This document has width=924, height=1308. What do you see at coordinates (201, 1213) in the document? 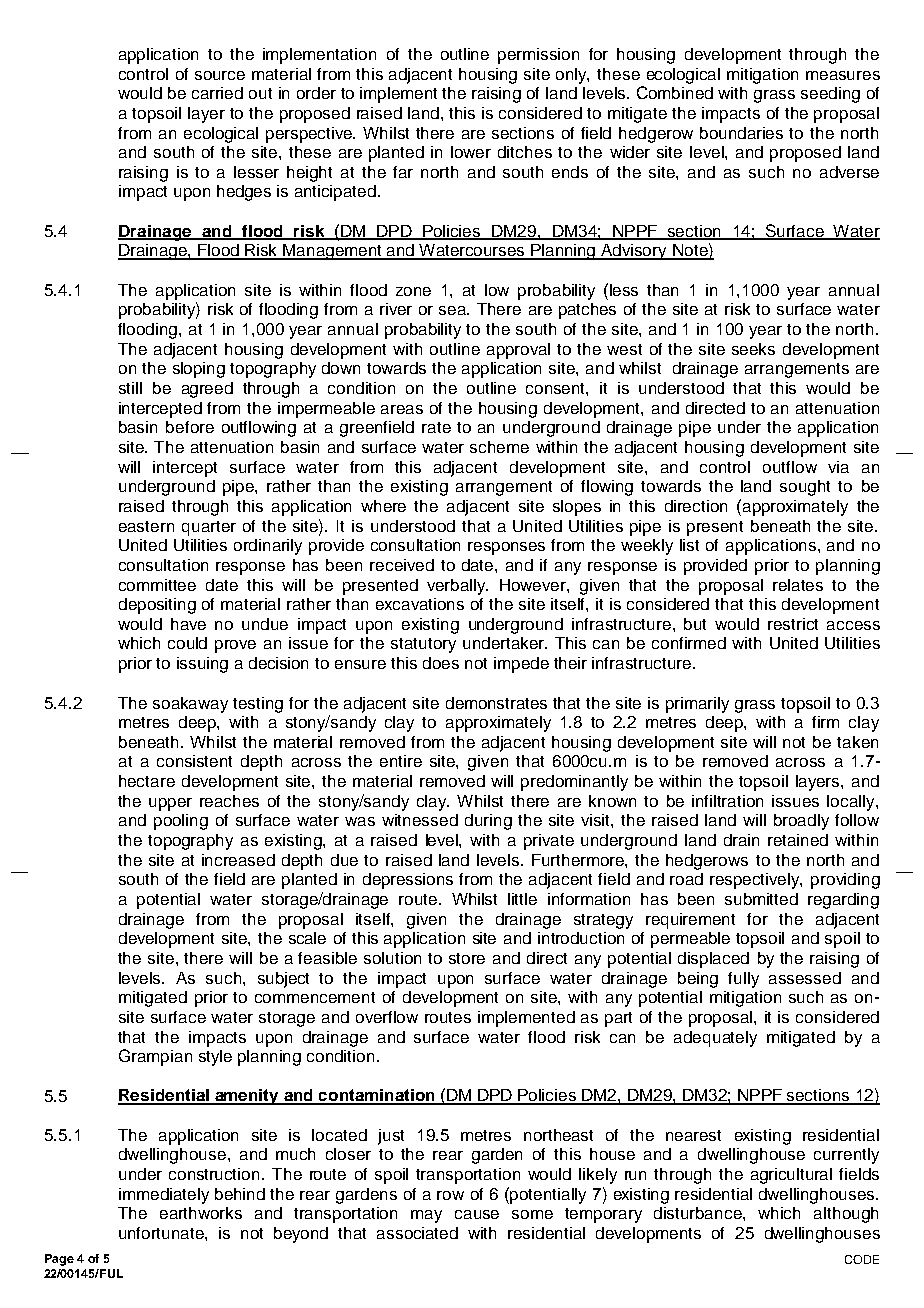
I see `earthworks` at bounding box center [201, 1213].
